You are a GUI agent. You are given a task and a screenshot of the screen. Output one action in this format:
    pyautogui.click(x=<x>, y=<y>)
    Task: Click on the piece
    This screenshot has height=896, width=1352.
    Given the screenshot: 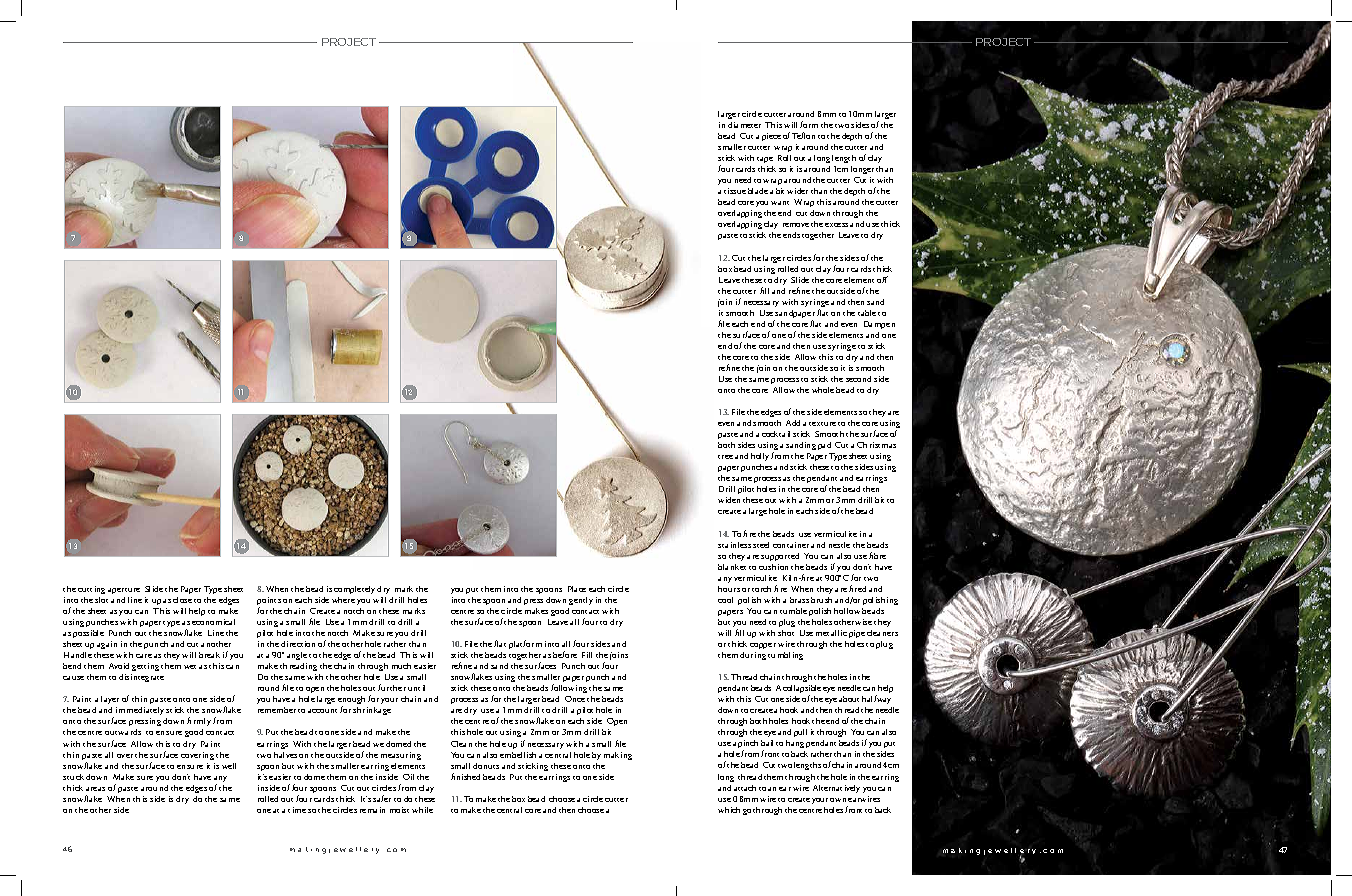 What is the action you would take?
    pyautogui.click(x=771, y=137)
